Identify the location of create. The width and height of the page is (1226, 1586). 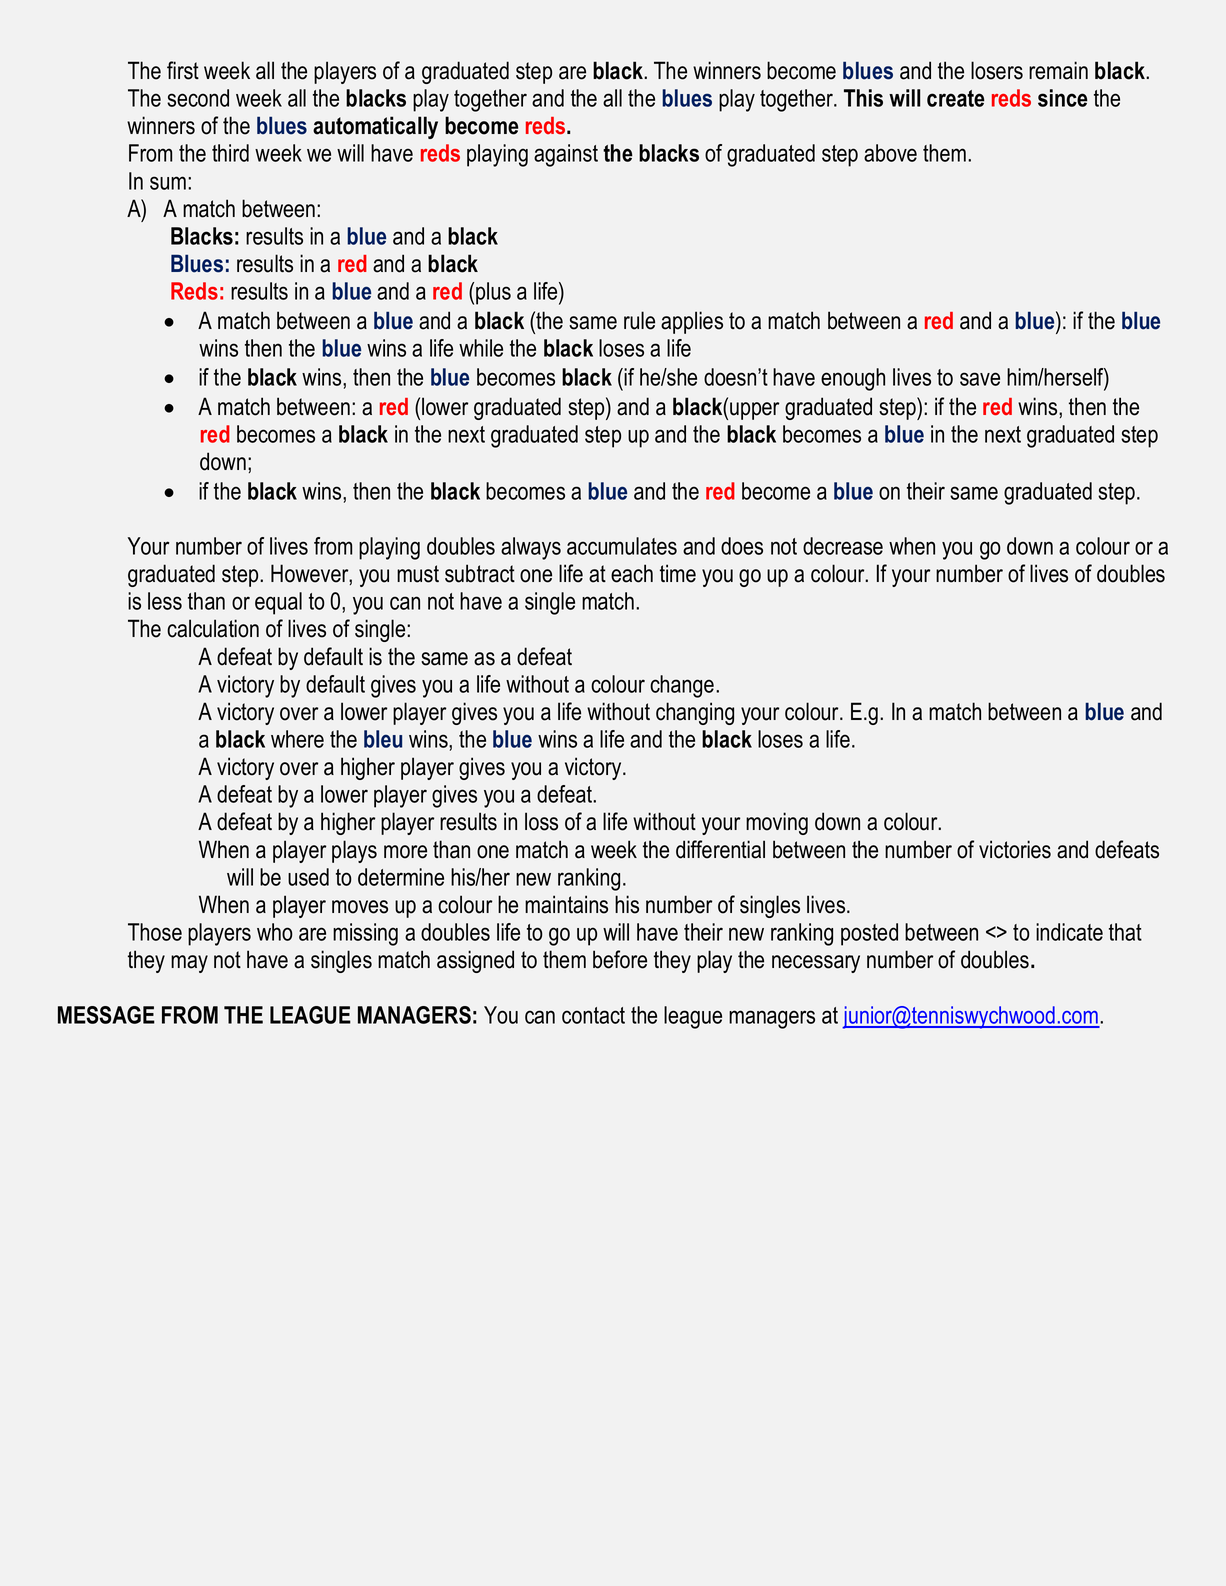
(956, 98).
